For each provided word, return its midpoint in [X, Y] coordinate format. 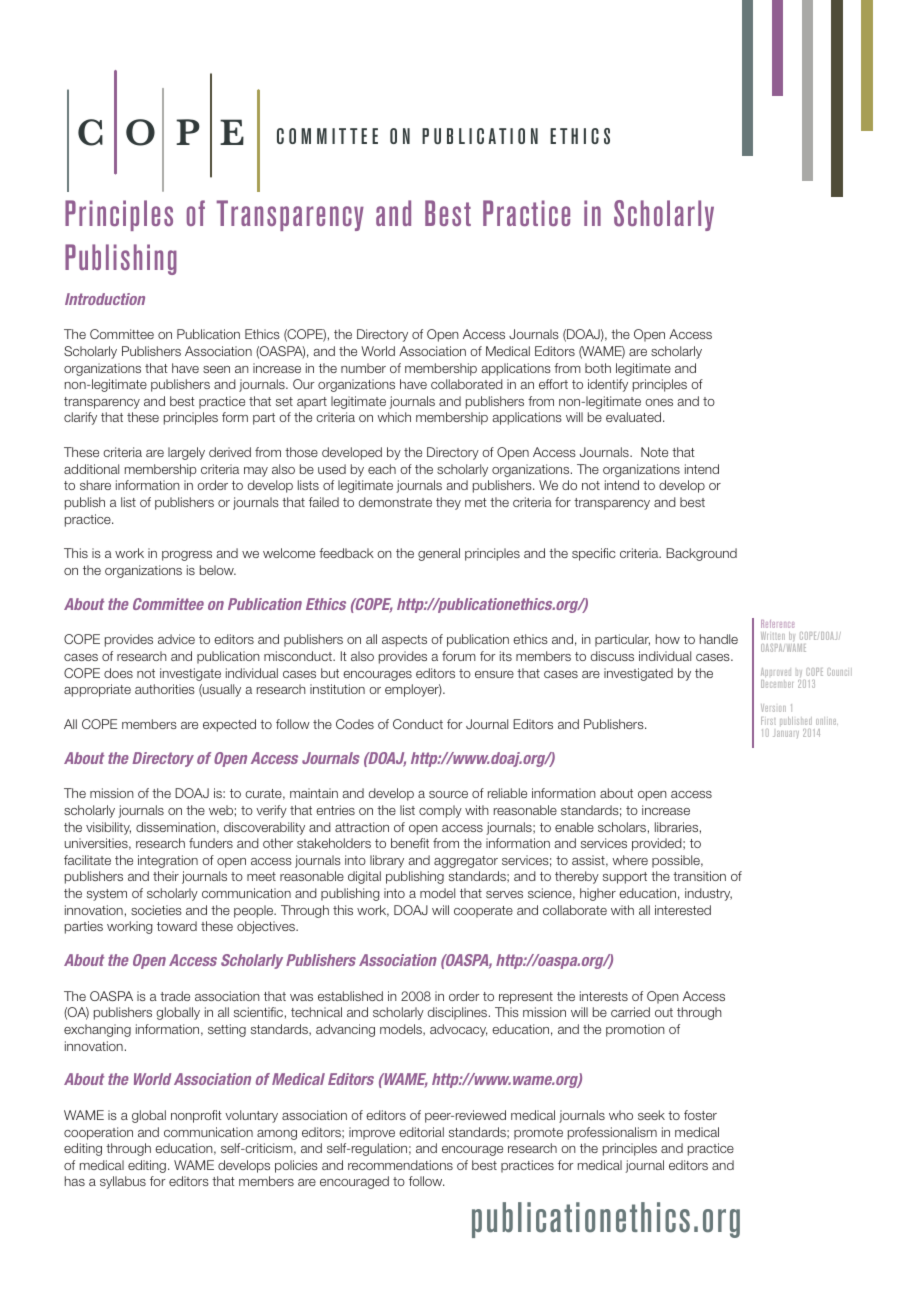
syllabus [123, 1182]
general [439, 554]
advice [176, 639]
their [166, 876]
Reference [777, 624]
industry [708, 894]
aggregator [466, 862]
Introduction [105, 299]
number [363, 368]
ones [659, 402]
